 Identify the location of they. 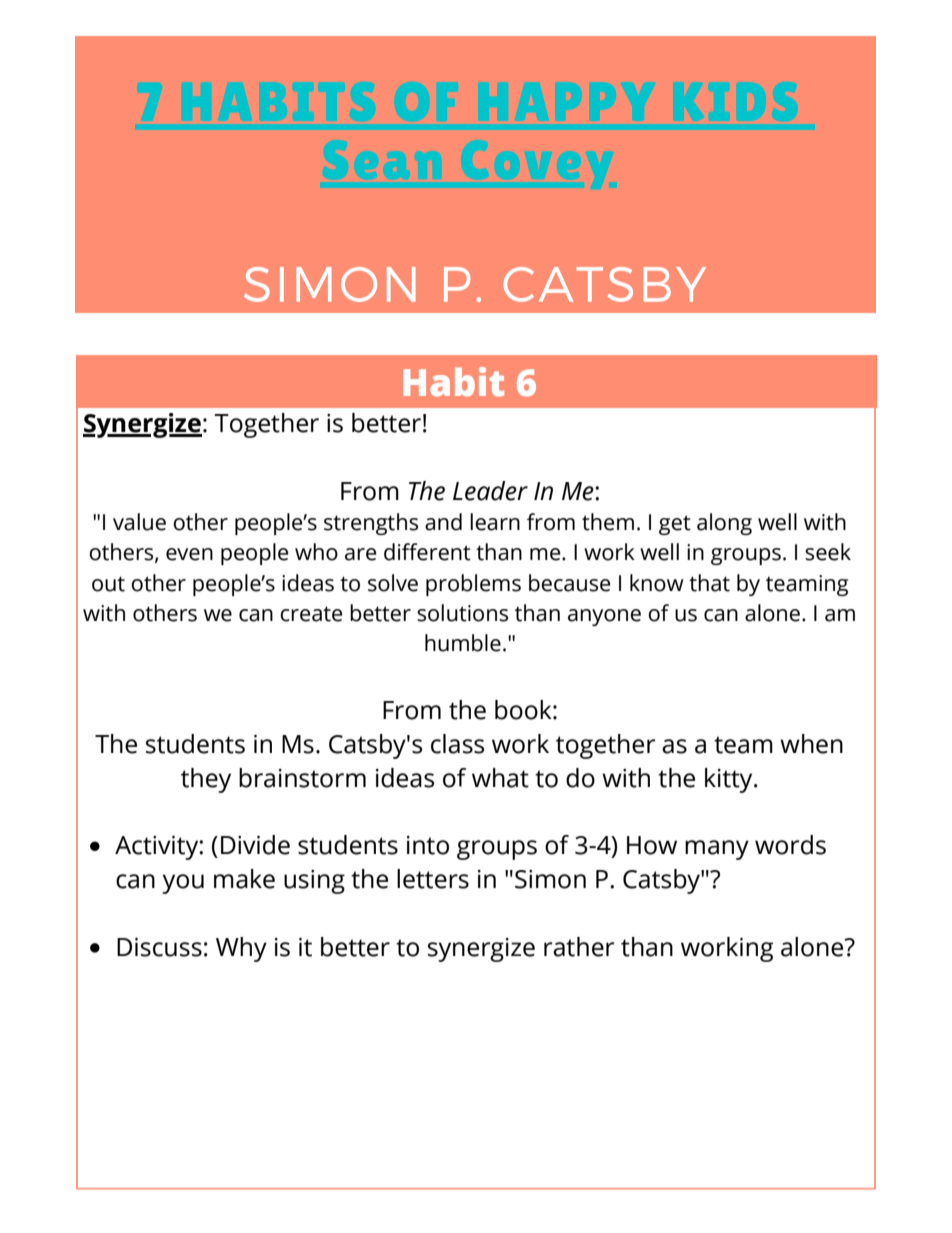
(206, 780).
